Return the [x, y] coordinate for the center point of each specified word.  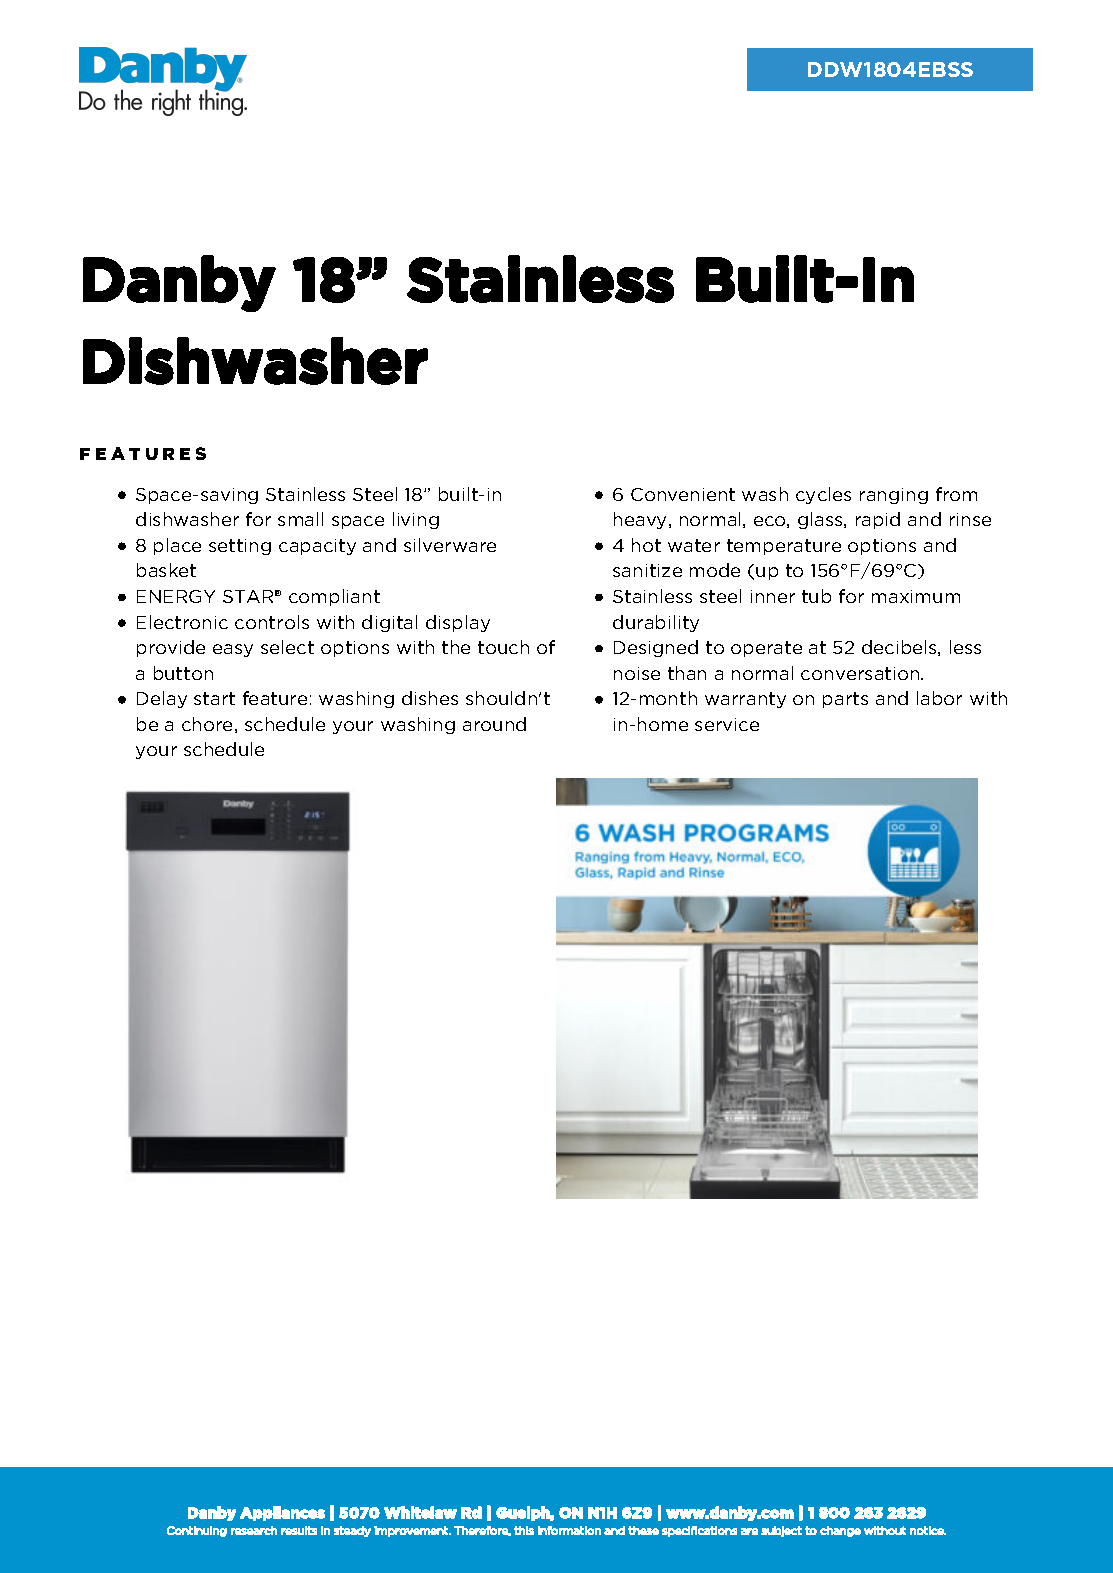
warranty [745, 700]
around [494, 724]
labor [939, 698]
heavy [642, 520]
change [840, 1531]
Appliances [282, 1513]
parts [845, 700]
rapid [878, 520]
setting [240, 547]
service [727, 724]
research [254, 1530]
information [569, 1530]
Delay [162, 699]
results [299, 1530]
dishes [430, 698]
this [524, 1530]
